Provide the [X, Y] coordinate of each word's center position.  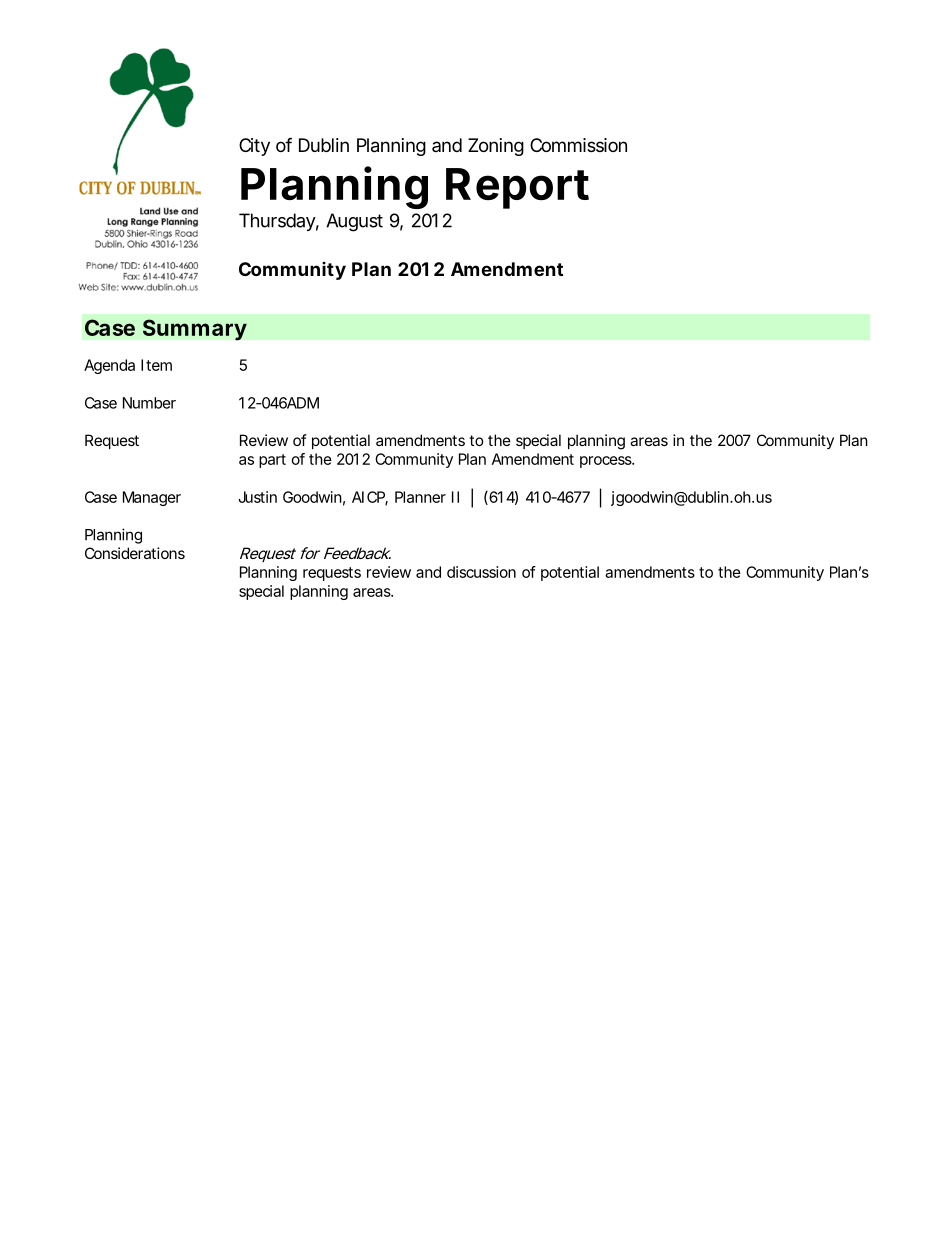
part [272, 461]
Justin [257, 497]
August [354, 222]
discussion [481, 572]
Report [517, 188]
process [607, 462]
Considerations [135, 553]
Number [149, 403]
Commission [578, 145]
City [254, 147]
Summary [195, 330]
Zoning [496, 147]
